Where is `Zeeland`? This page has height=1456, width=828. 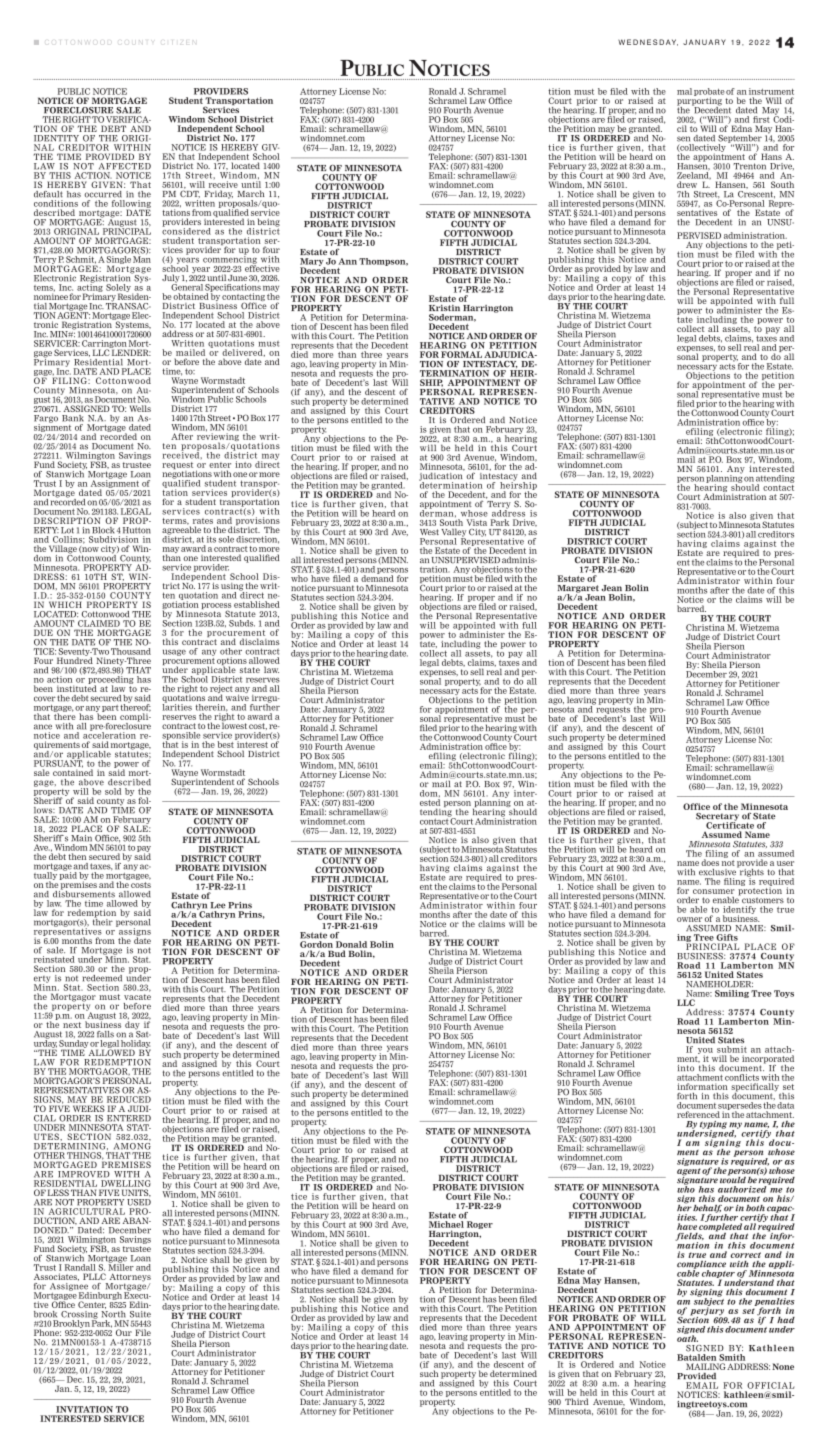
Zeeland is located at coordinates (694, 175).
